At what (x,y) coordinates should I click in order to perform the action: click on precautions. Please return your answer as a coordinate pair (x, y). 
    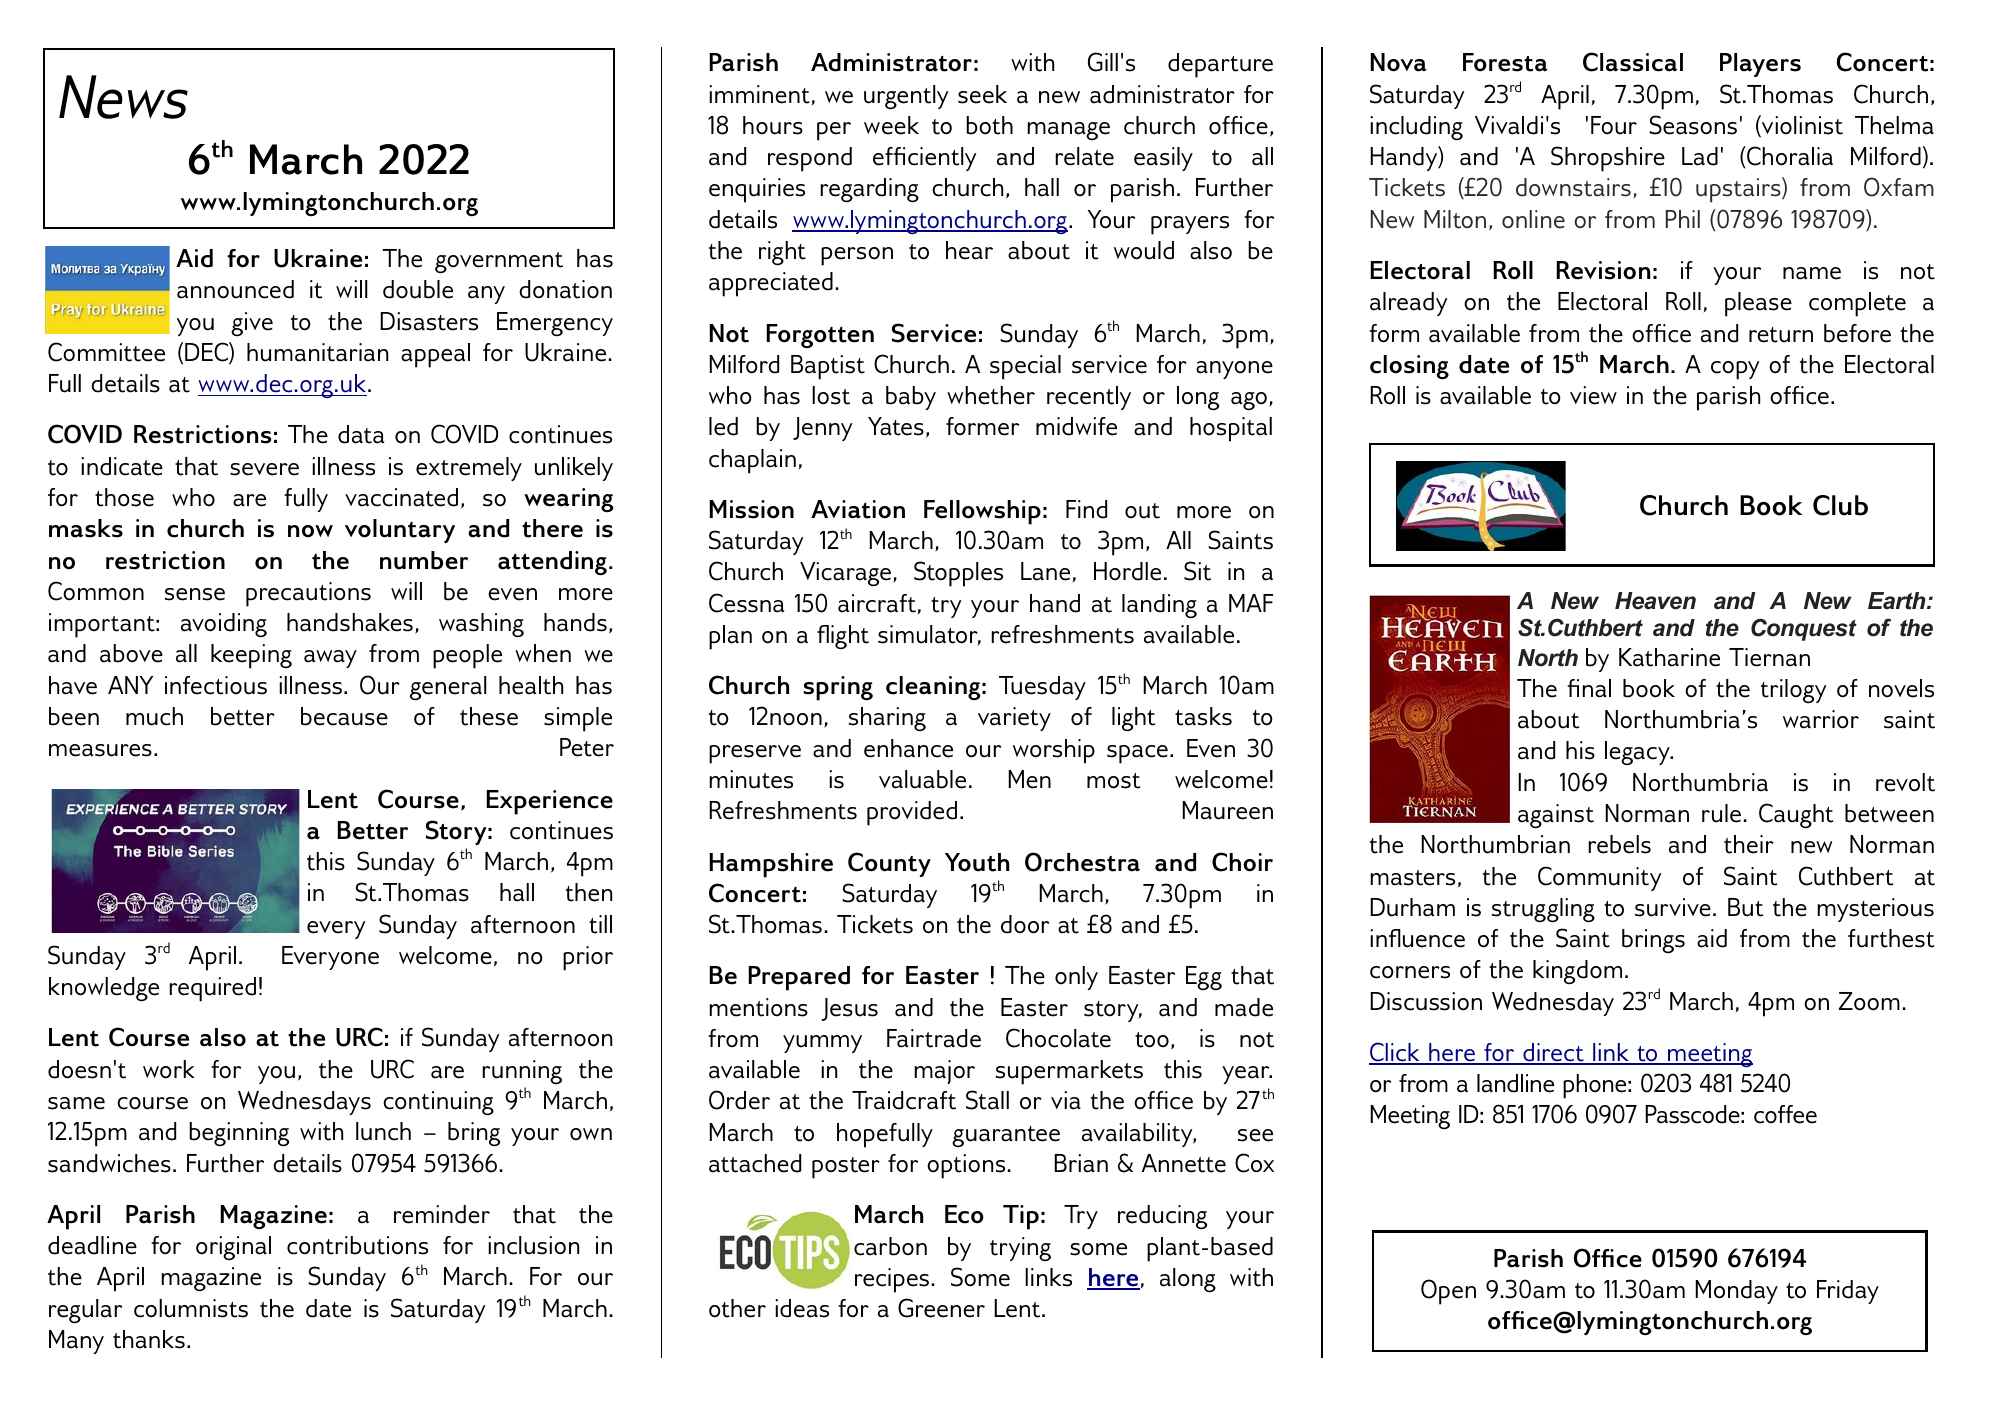
    Looking at the image, I should click on (308, 594).
